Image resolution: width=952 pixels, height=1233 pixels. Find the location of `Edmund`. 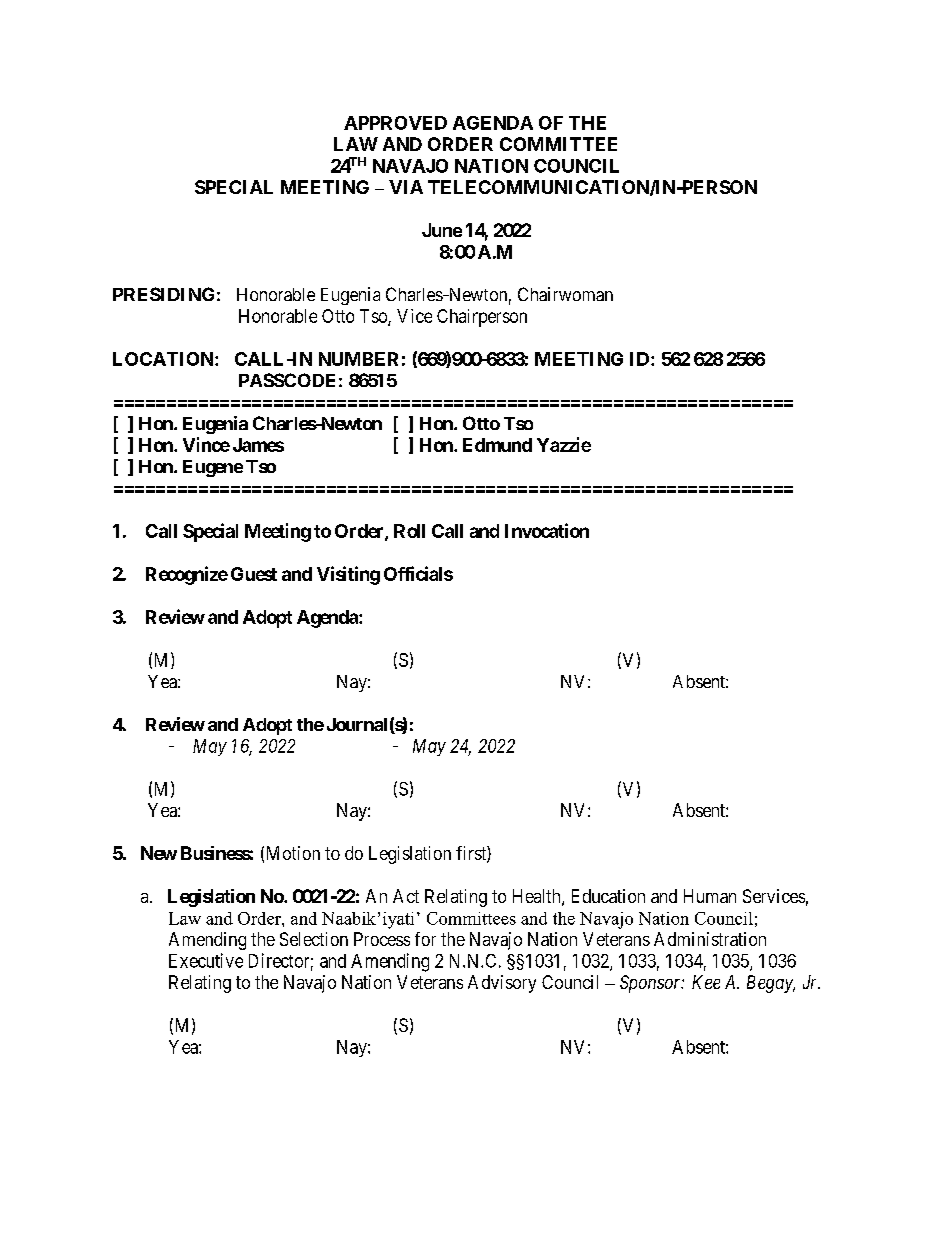

Edmund is located at coordinates (497, 445).
